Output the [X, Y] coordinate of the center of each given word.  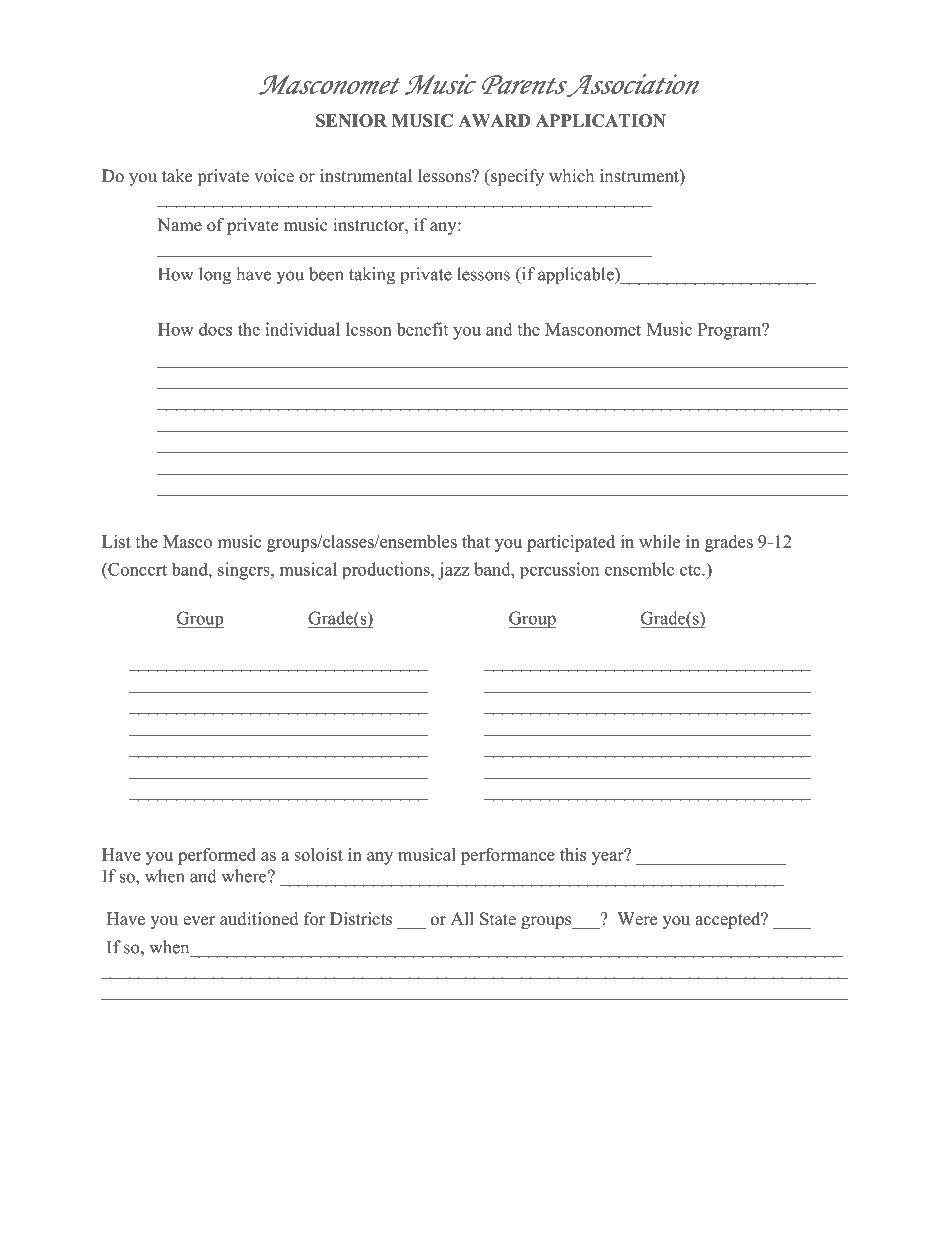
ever [199, 921]
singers [245, 571]
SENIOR [351, 120]
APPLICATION [601, 120]
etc [691, 570]
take [177, 176]
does [215, 329]
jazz [453, 571]
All [462, 918]
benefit [422, 329]
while [659, 541]
